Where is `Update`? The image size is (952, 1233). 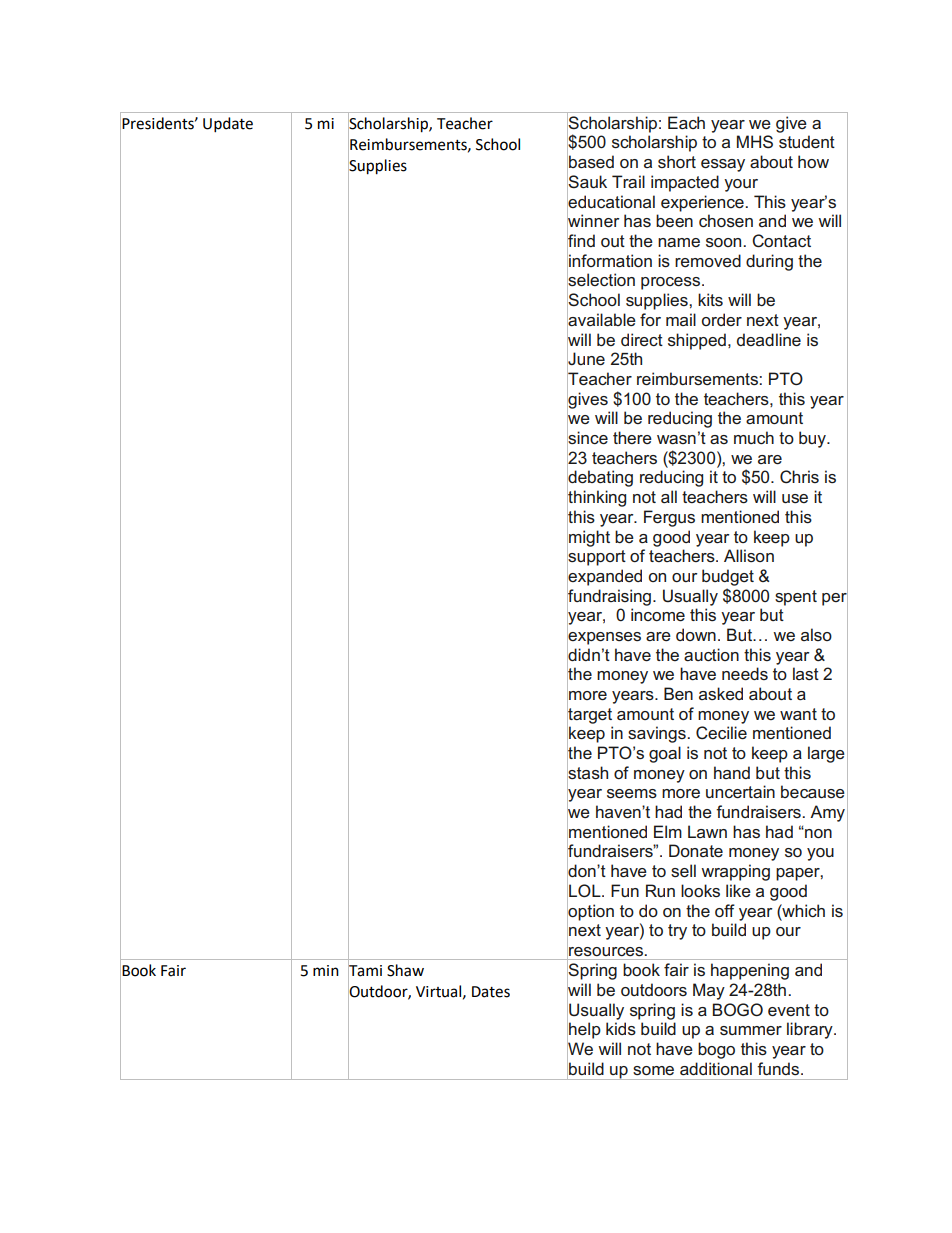
Update is located at coordinates (228, 125).
